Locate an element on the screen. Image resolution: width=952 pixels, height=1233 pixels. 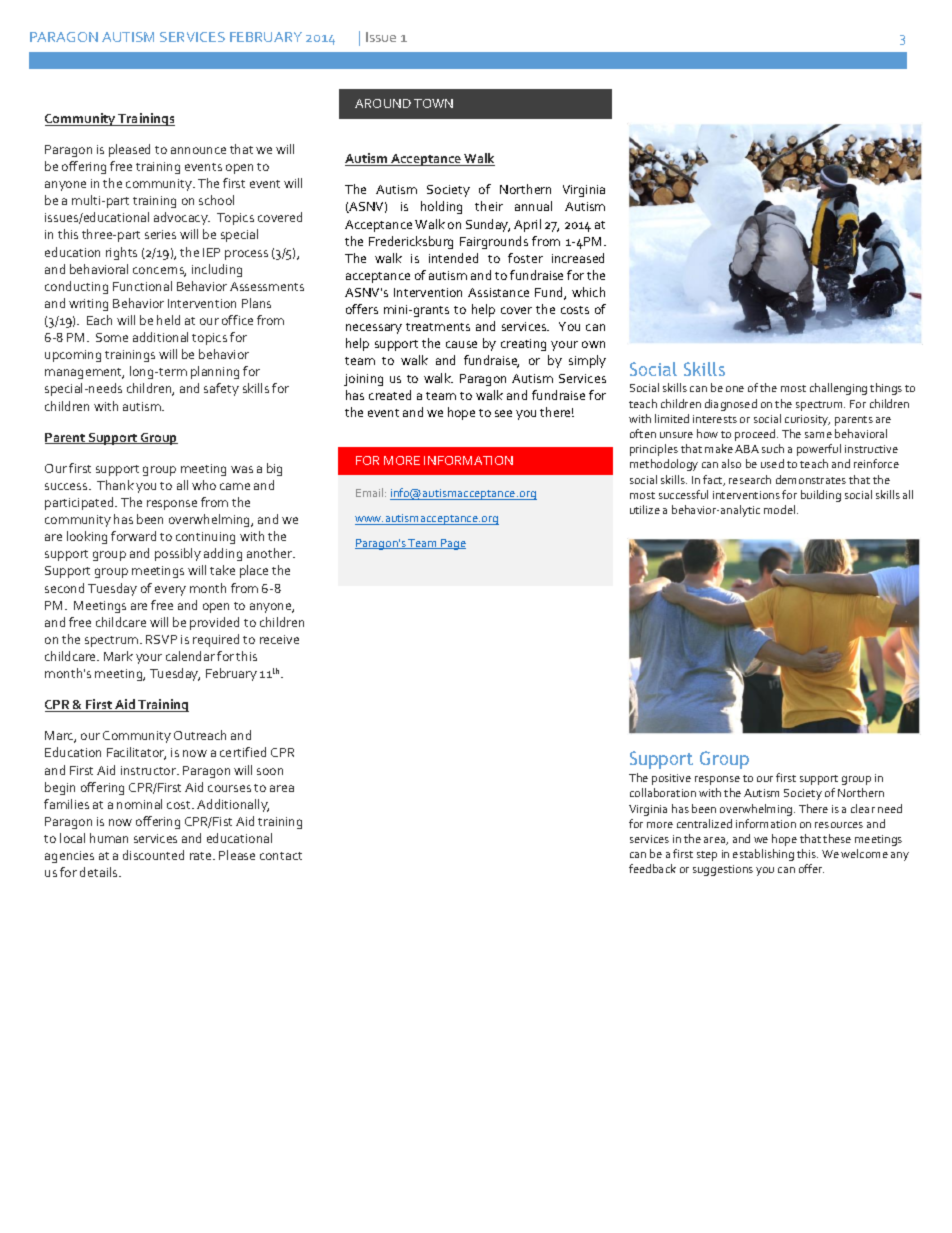
announce is located at coordinates (198, 150).
